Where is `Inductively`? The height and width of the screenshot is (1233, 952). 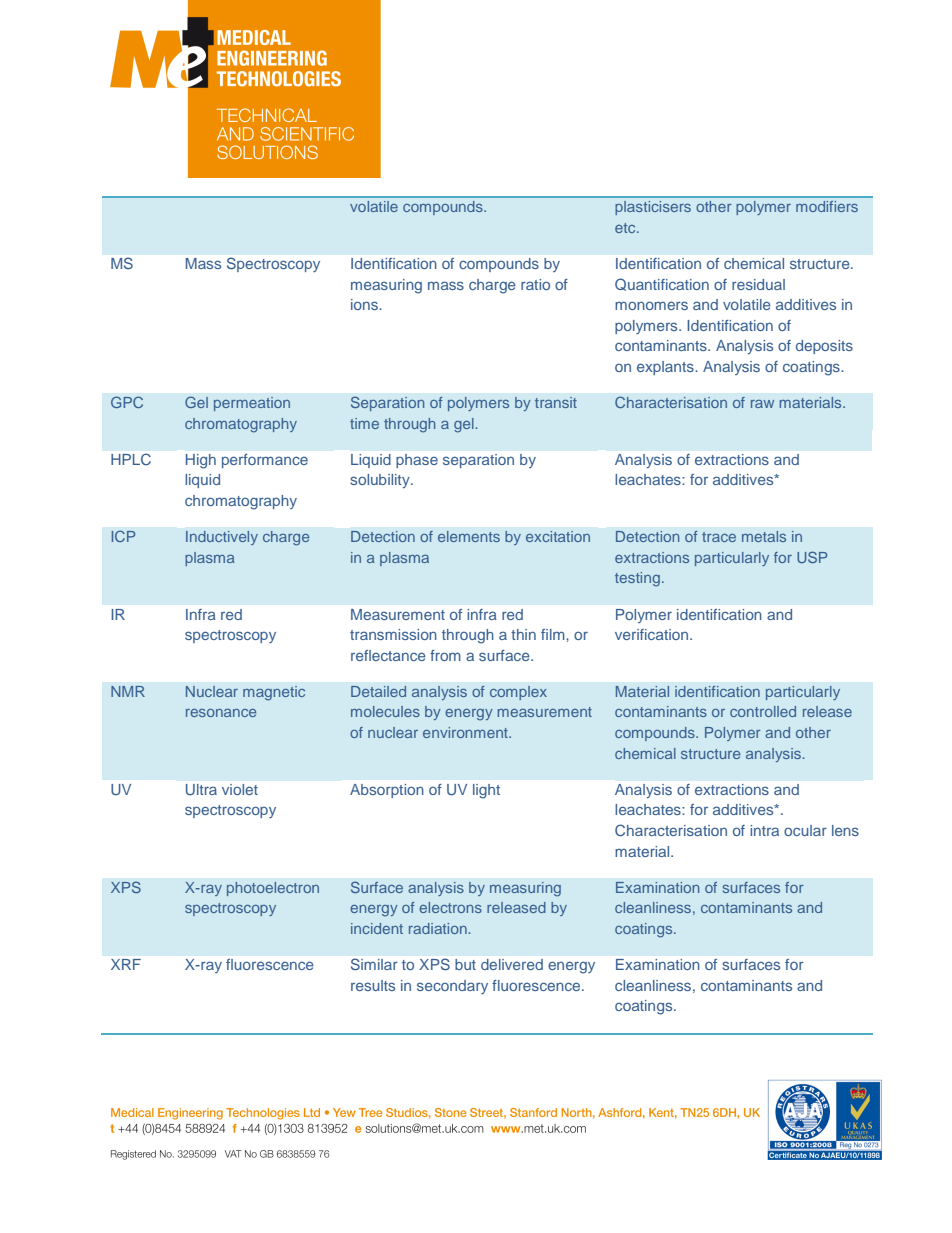 Inductively is located at coordinates (222, 538).
